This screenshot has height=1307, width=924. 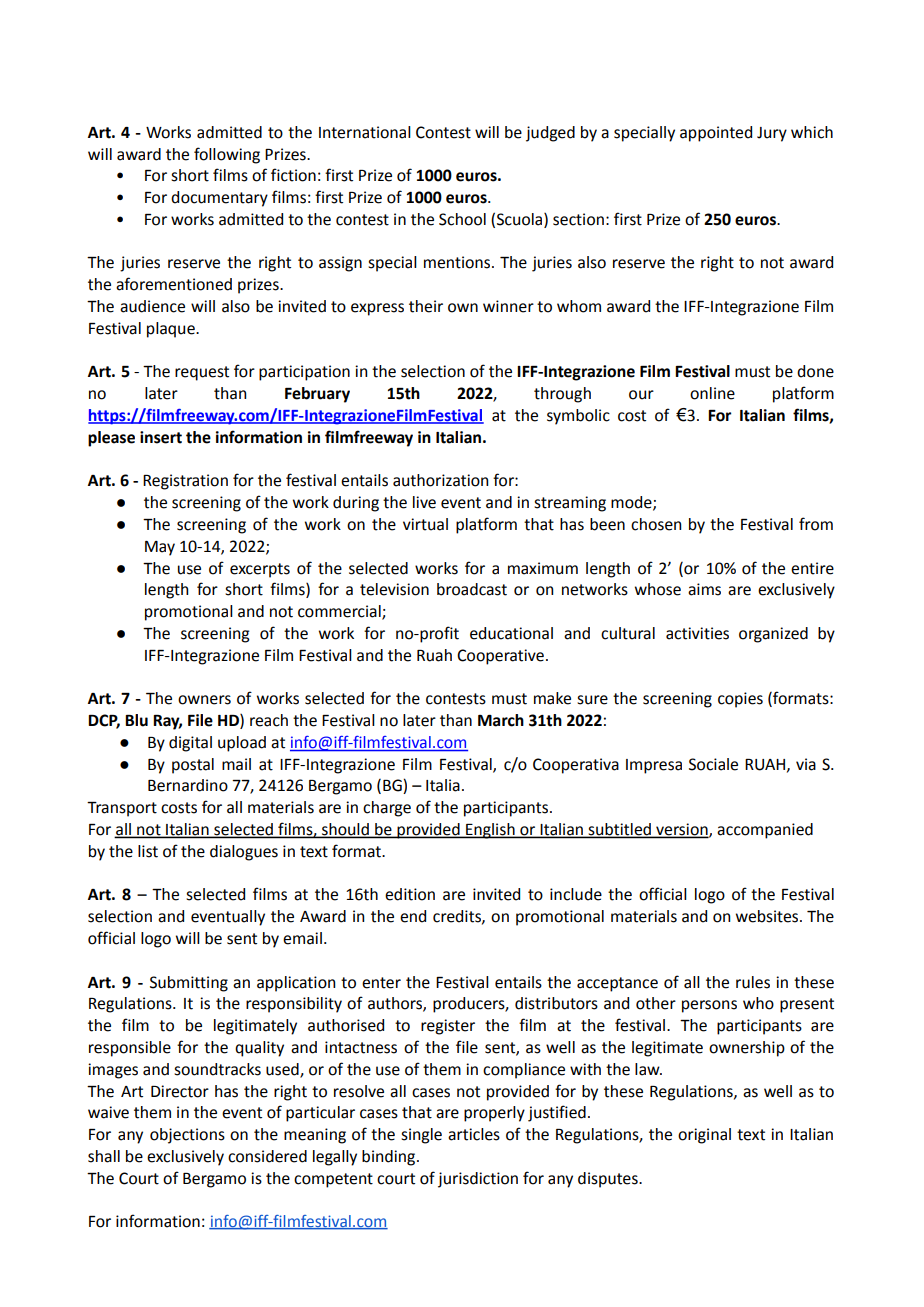 I want to click on following, so click(x=227, y=155).
